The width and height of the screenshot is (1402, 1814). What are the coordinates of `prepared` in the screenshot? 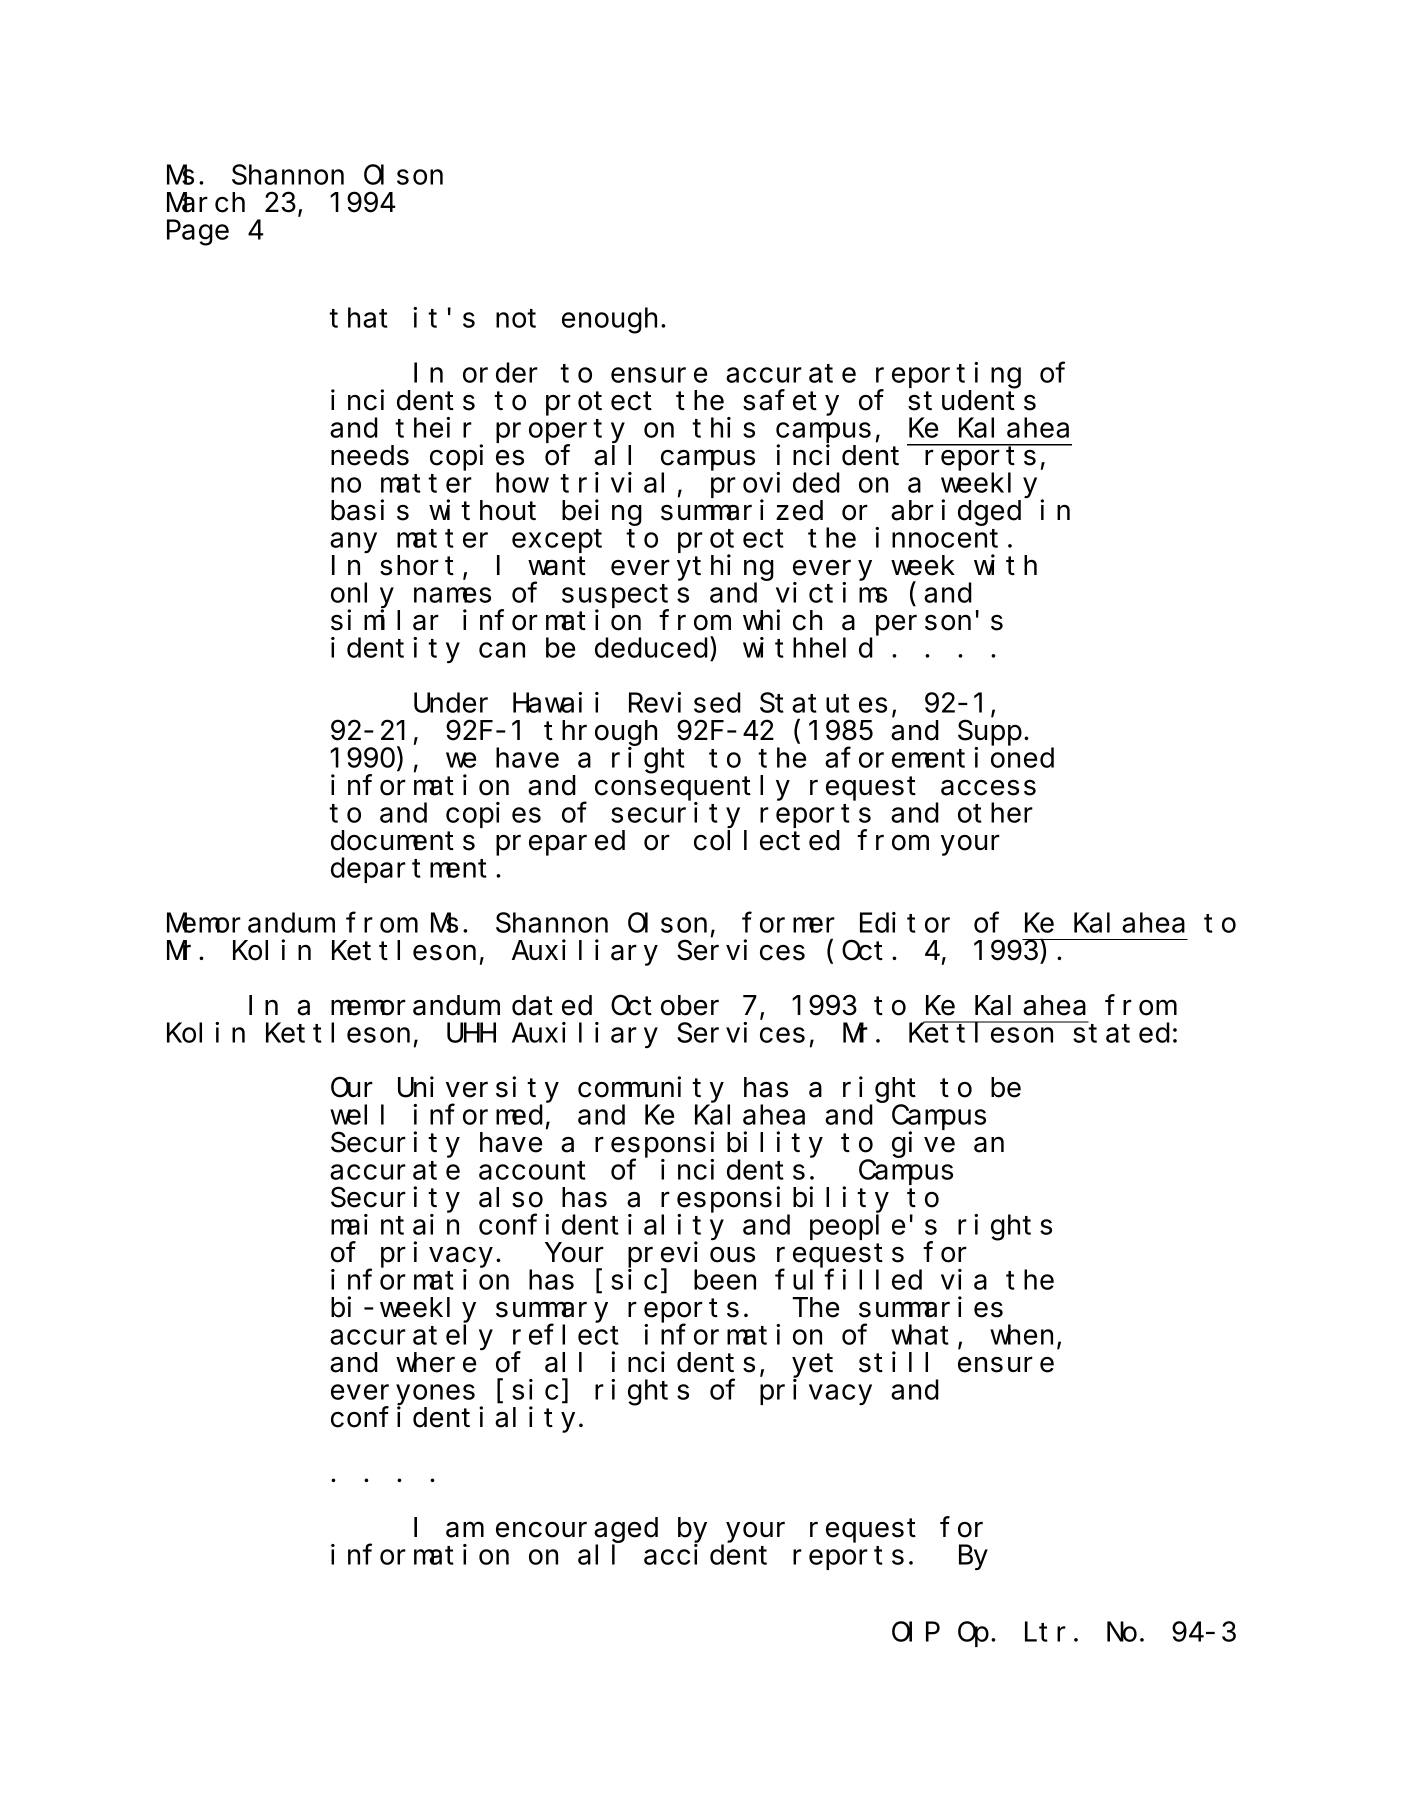 It's located at (560, 843).
